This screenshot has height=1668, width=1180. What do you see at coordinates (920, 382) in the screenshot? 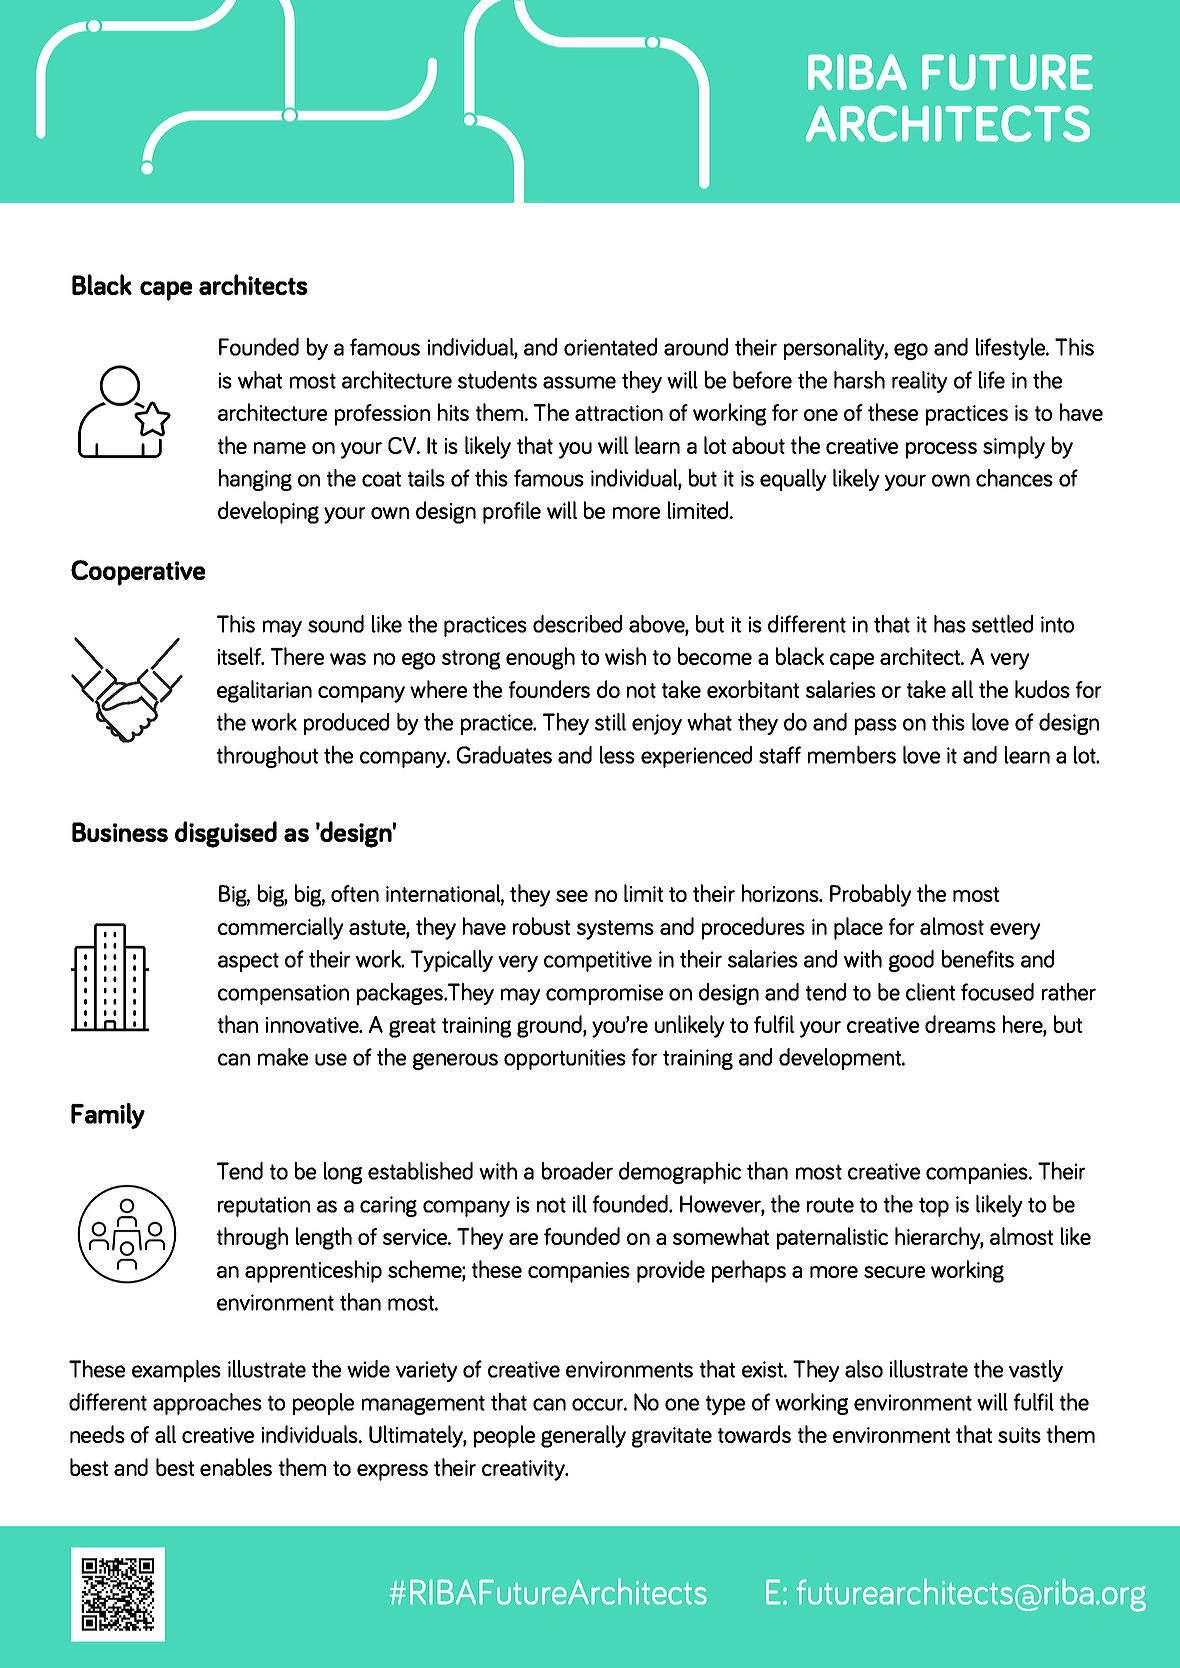
I see `reality` at bounding box center [920, 382].
